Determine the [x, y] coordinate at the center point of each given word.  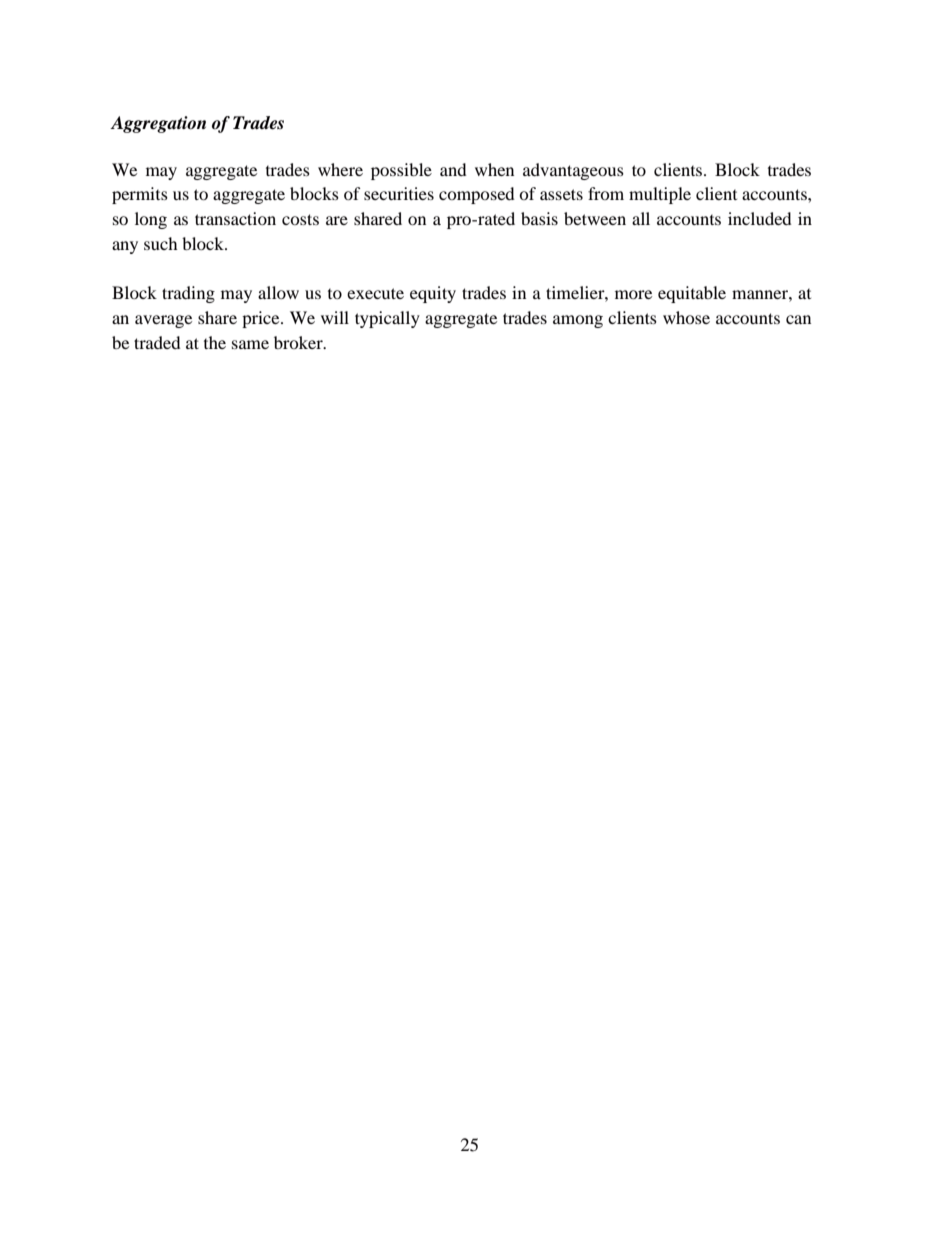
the [215, 342]
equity [433, 294]
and [453, 169]
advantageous [573, 171]
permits [140, 195]
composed [477, 195]
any [125, 247]
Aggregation [158, 124]
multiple [660, 195]
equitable [692, 294]
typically [387, 319]
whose [686, 317]
